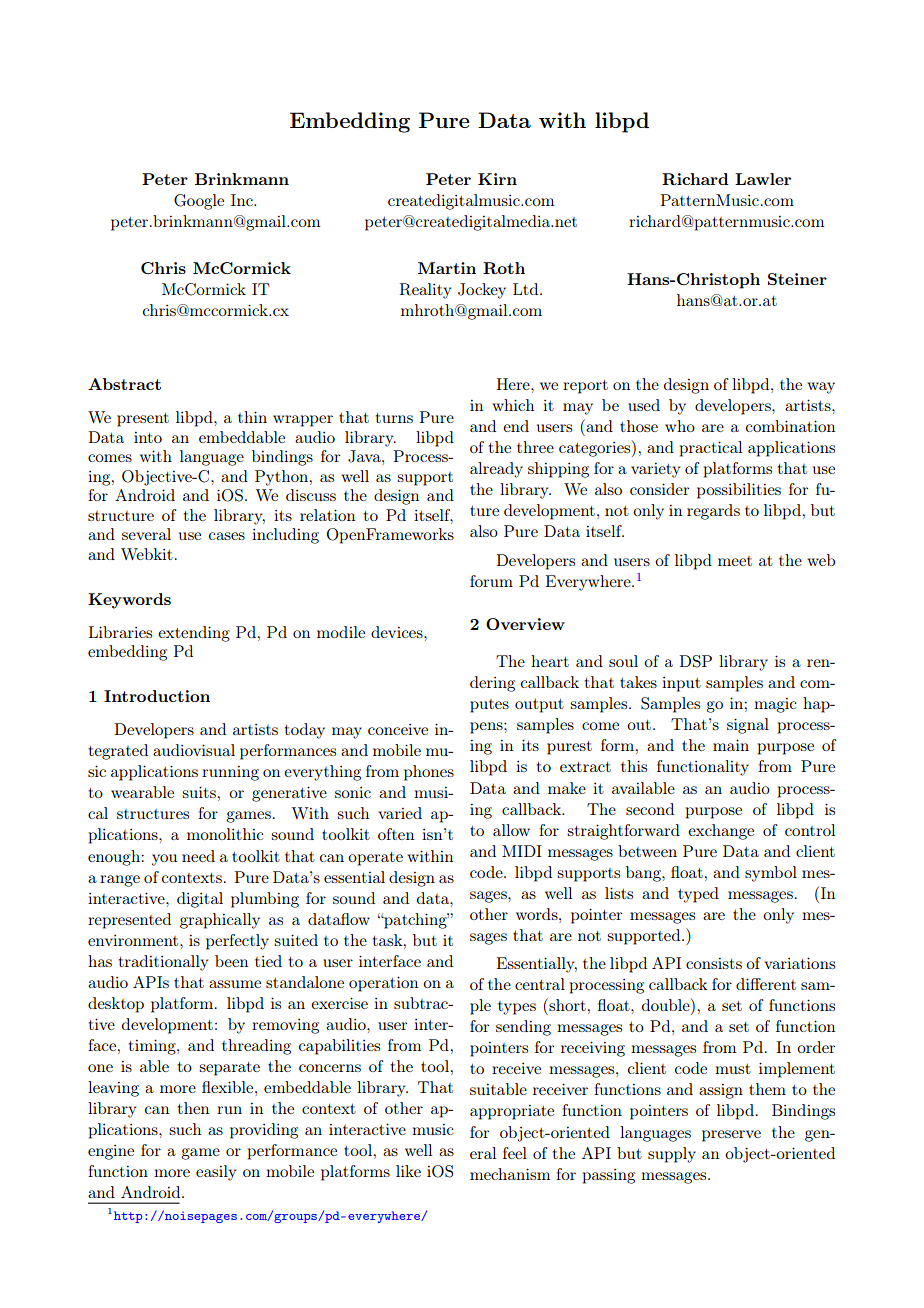 This document has width=924, height=1308. What do you see at coordinates (735, 561) in the document?
I see `meet` at bounding box center [735, 561].
